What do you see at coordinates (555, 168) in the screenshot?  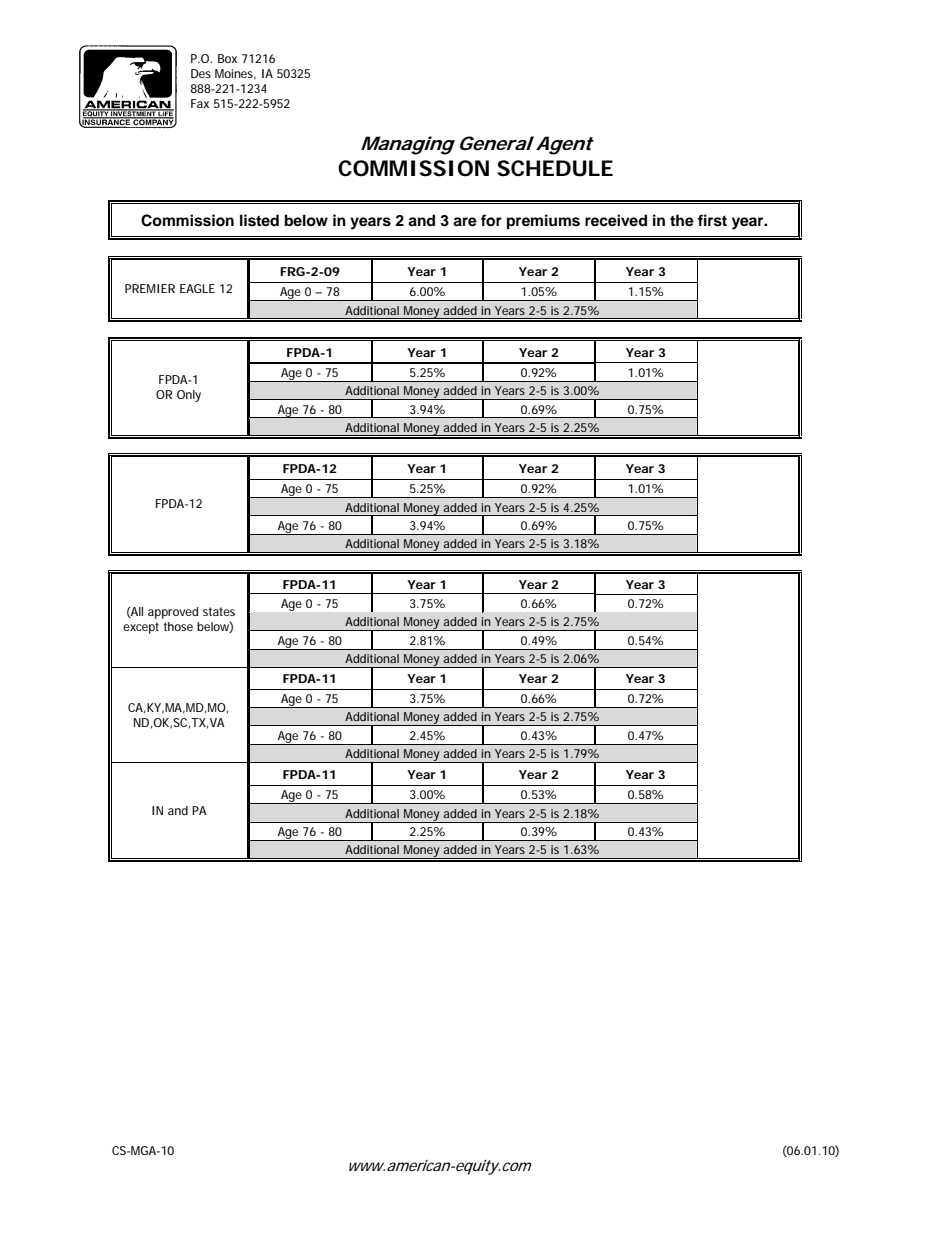 I see `SCHEDULE` at bounding box center [555, 168].
